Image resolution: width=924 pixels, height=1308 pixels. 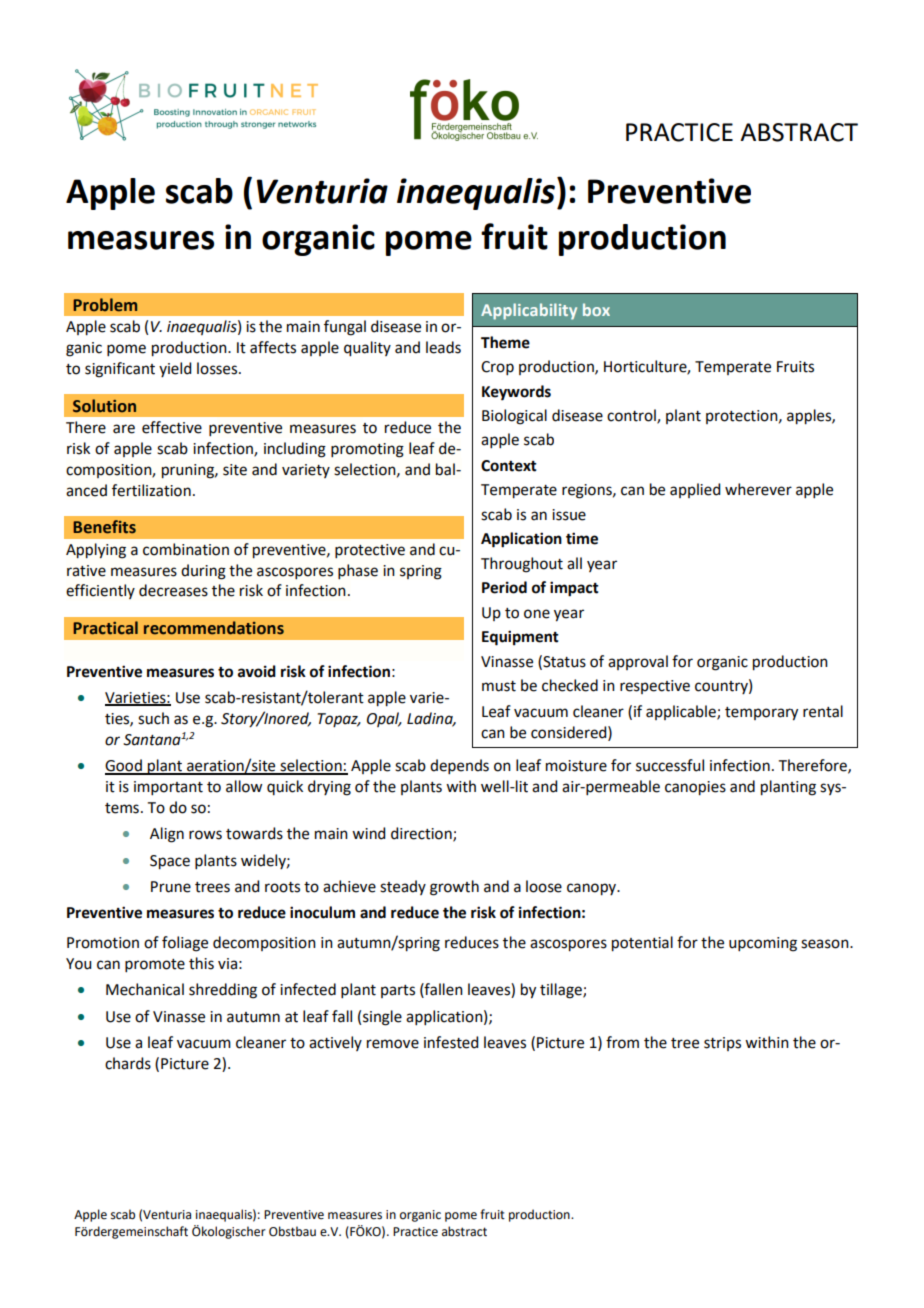 I want to click on Problem, so click(x=105, y=305).
